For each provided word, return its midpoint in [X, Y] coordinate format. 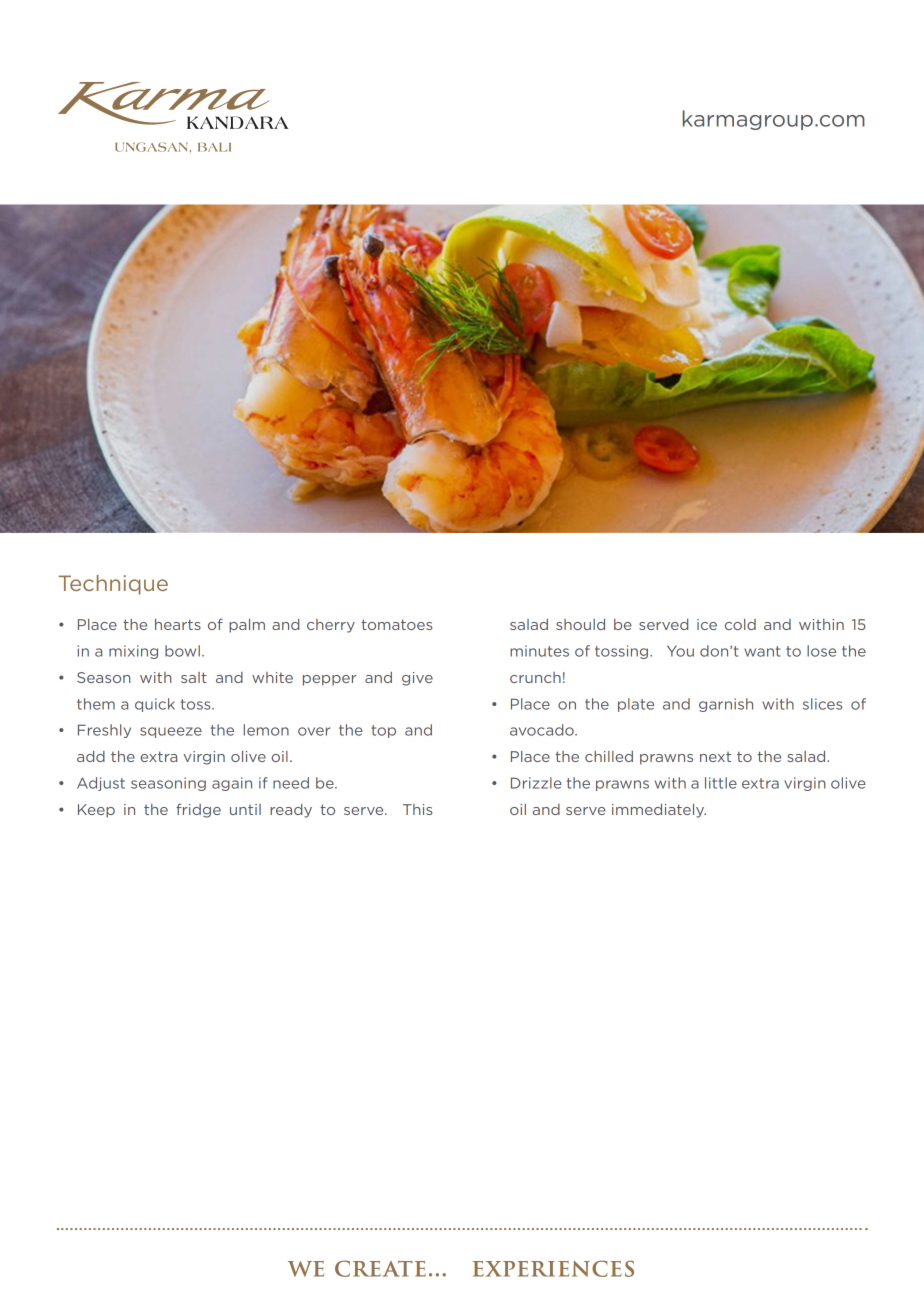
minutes [539, 651]
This [417, 809]
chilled [609, 756]
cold [740, 624]
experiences [553, 1268]
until [245, 809]
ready [291, 811]
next [715, 757]
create [380, 1268]
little [721, 783]
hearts [178, 624]
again [232, 784]
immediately [659, 811]
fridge [198, 810]
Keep [96, 811]
